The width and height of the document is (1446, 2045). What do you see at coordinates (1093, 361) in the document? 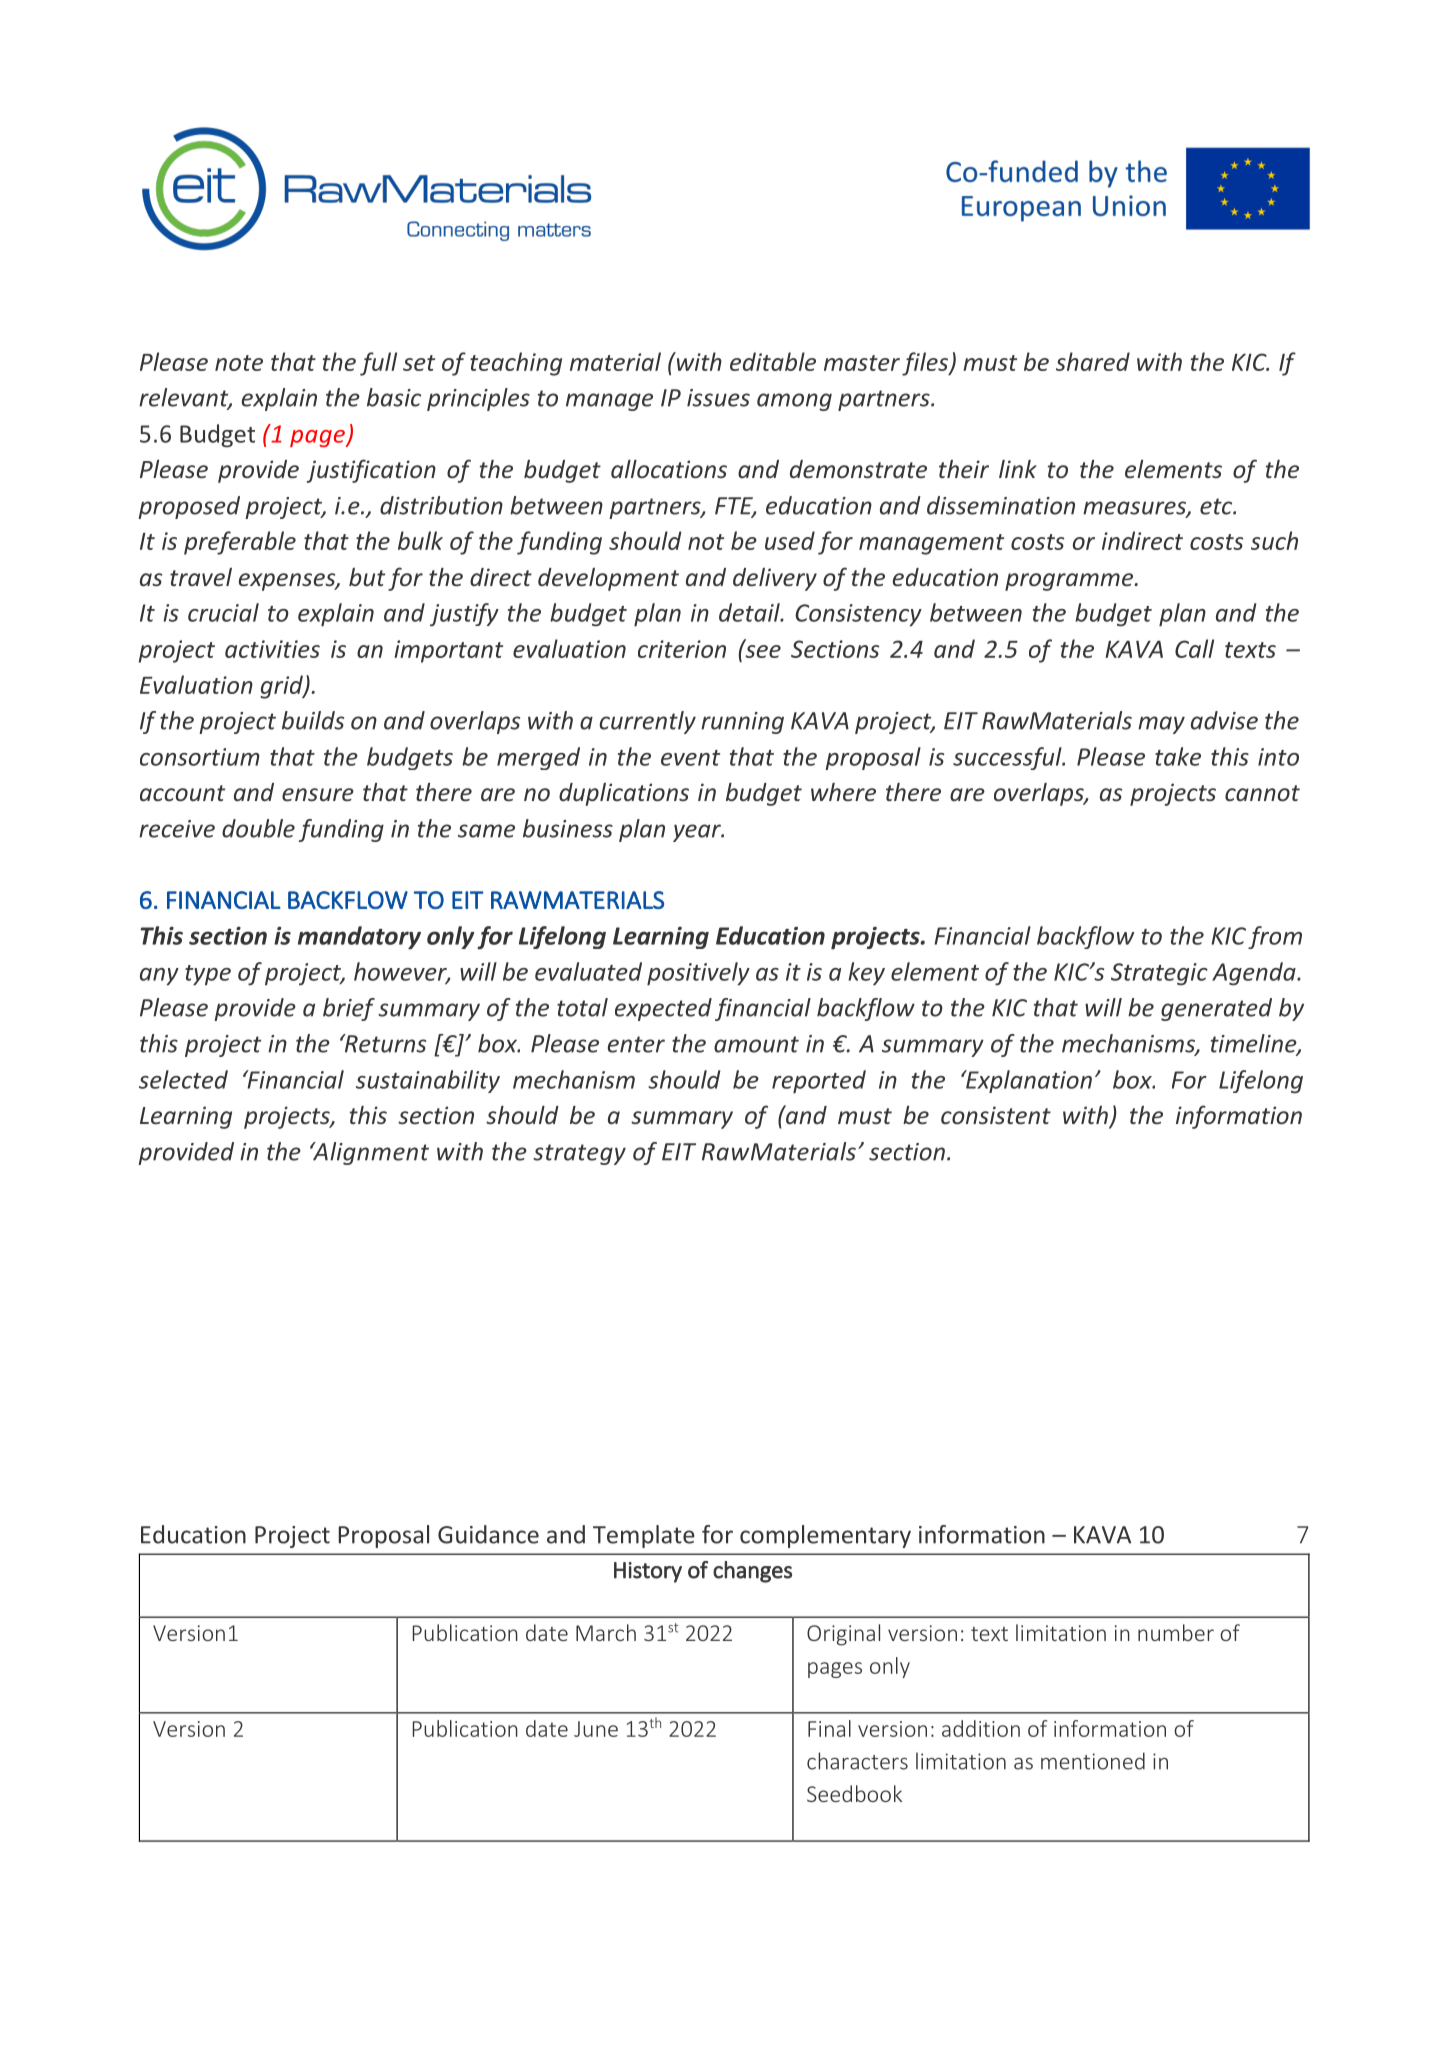
I see `shared` at bounding box center [1093, 361].
